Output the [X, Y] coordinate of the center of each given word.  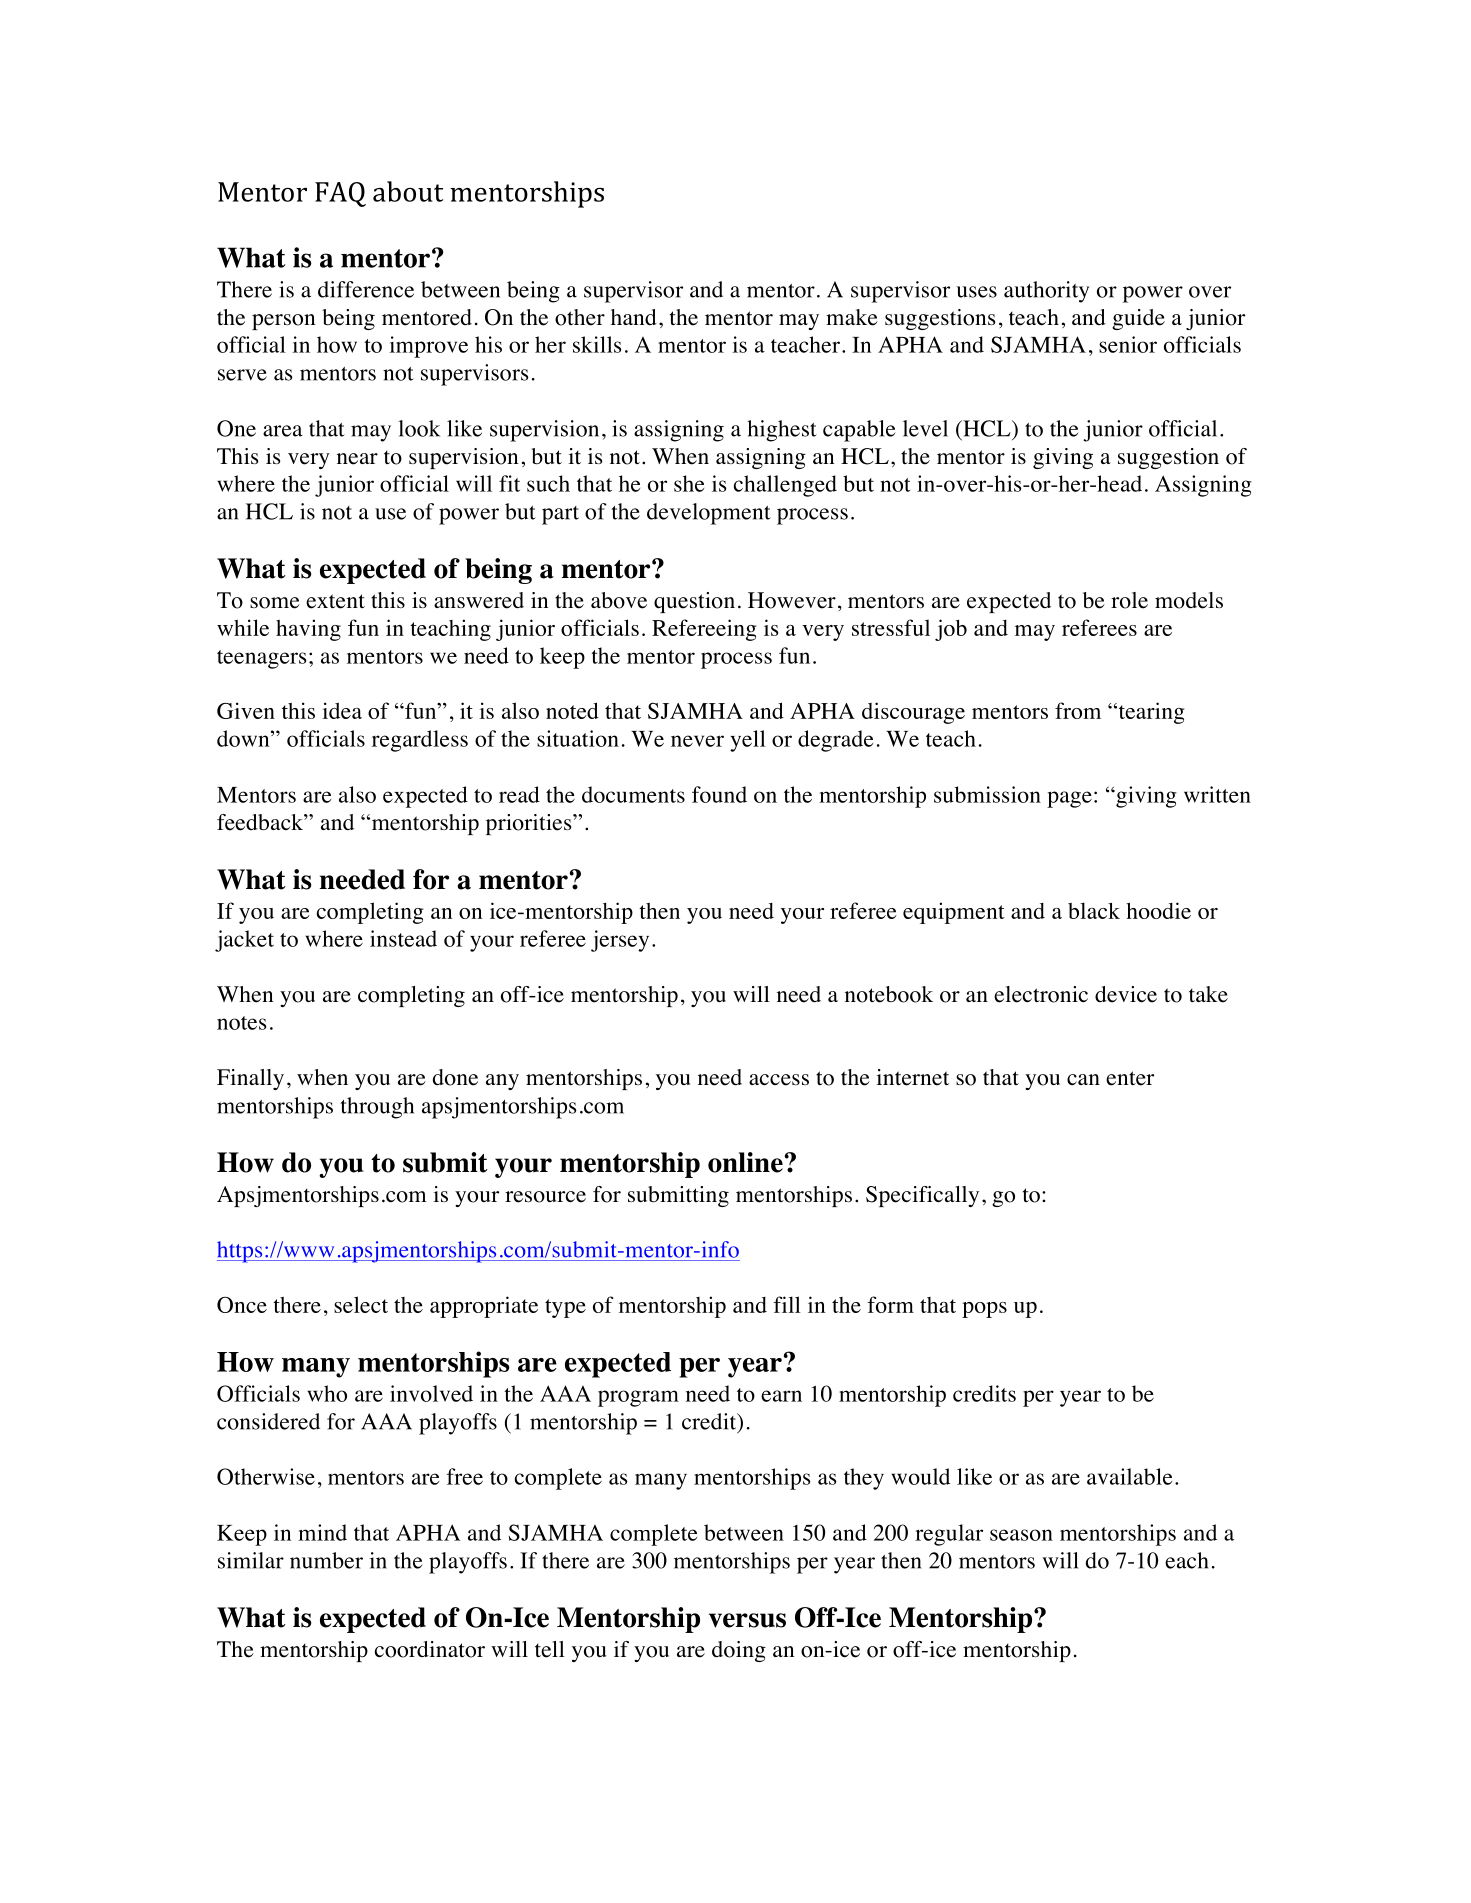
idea [342, 710]
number [326, 1560]
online [745, 1162]
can [1083, 1079]
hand [634, 317]
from [1078, 710]
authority [1046, 292]
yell [748, 741]
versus [747, 1620]
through [377, 1108]
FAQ [340, 194]
